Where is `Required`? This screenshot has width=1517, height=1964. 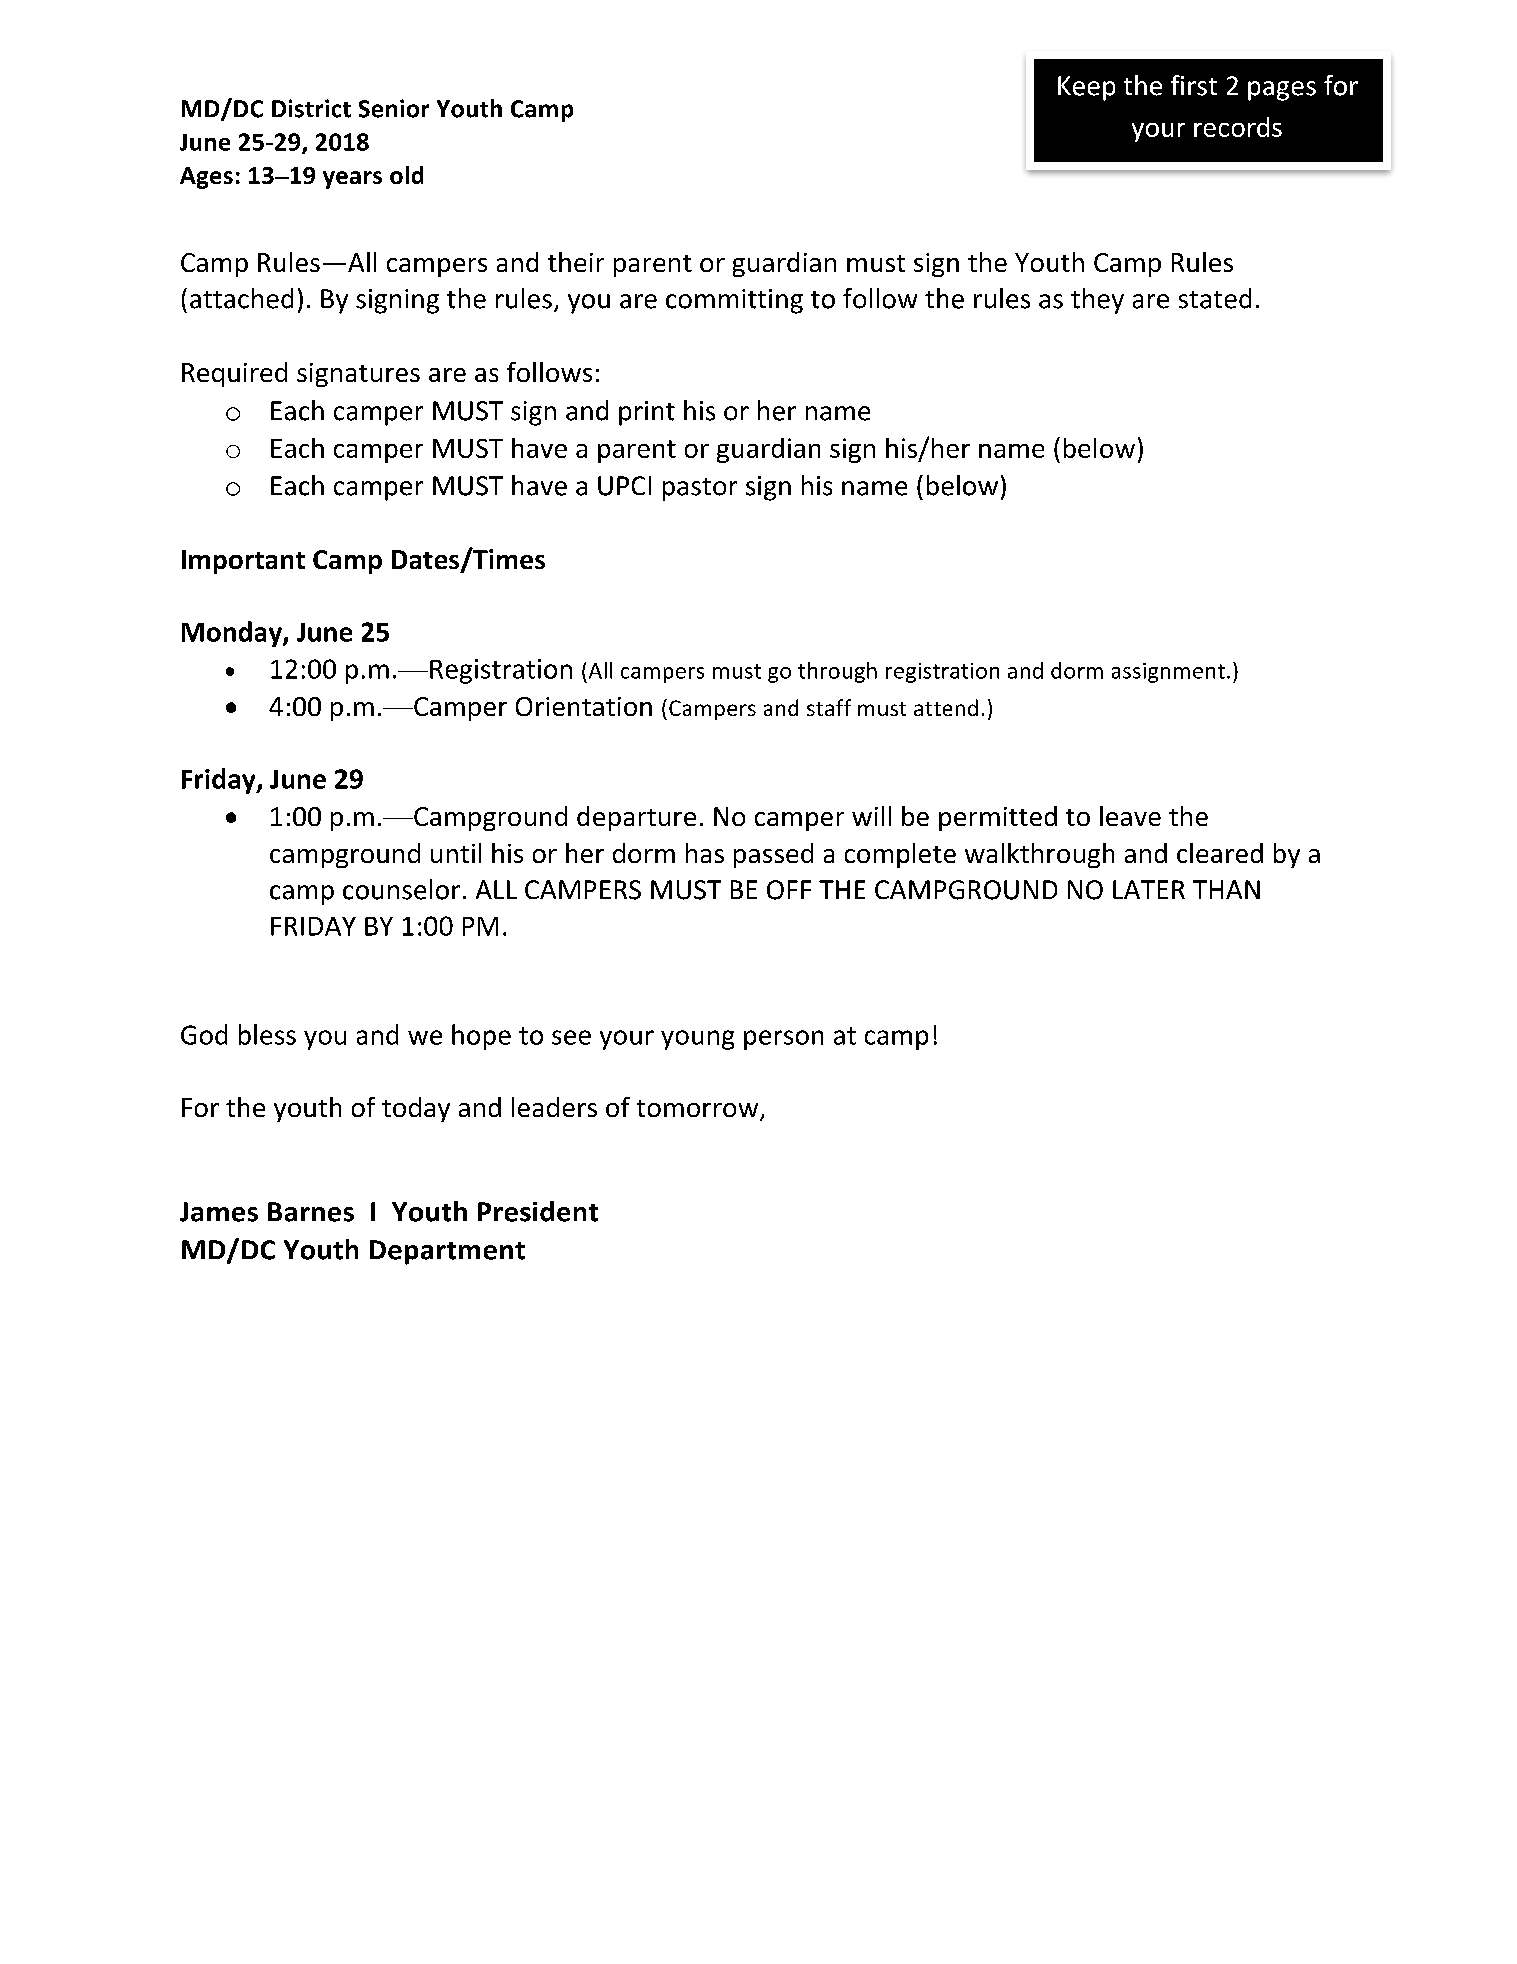
Required is located at coordinates (234, 374).
